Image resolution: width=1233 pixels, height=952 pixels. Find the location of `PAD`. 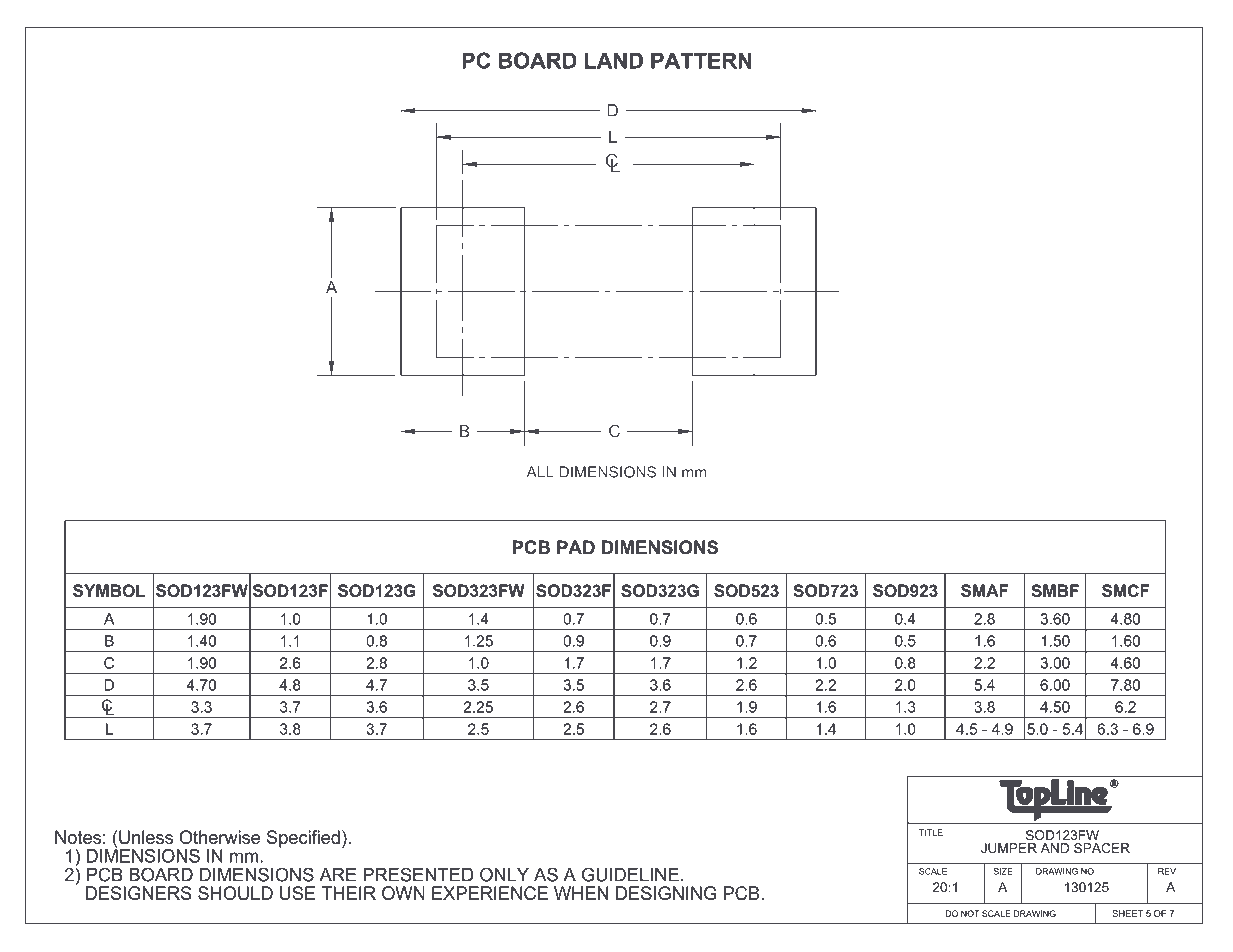

PAD is located at coordinates (576, 547).
